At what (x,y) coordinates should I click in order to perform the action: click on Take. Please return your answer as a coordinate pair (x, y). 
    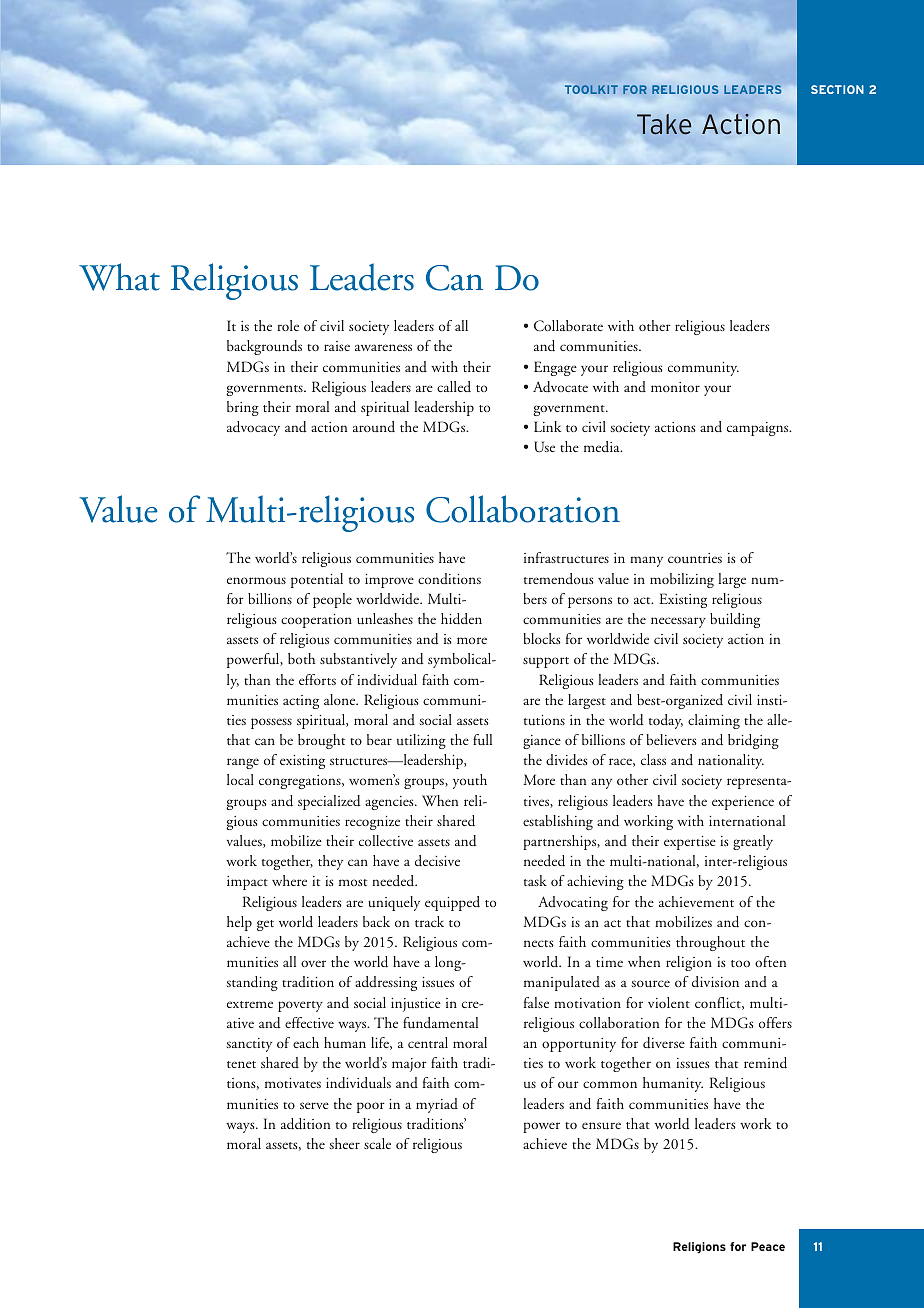
    Looking at the image, I should click on (664, 124).
